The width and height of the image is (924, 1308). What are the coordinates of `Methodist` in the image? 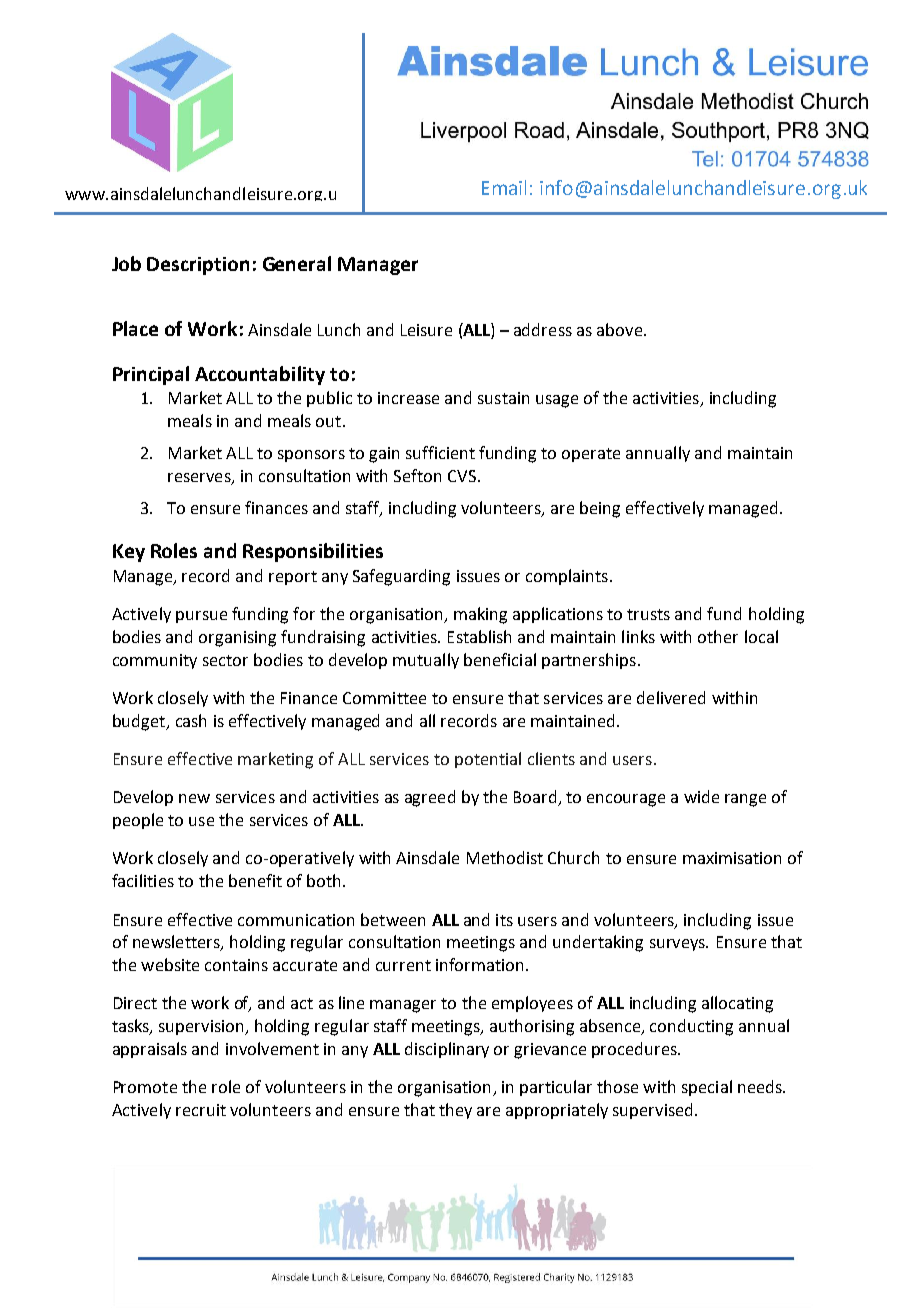 It's located at (505, 857).
